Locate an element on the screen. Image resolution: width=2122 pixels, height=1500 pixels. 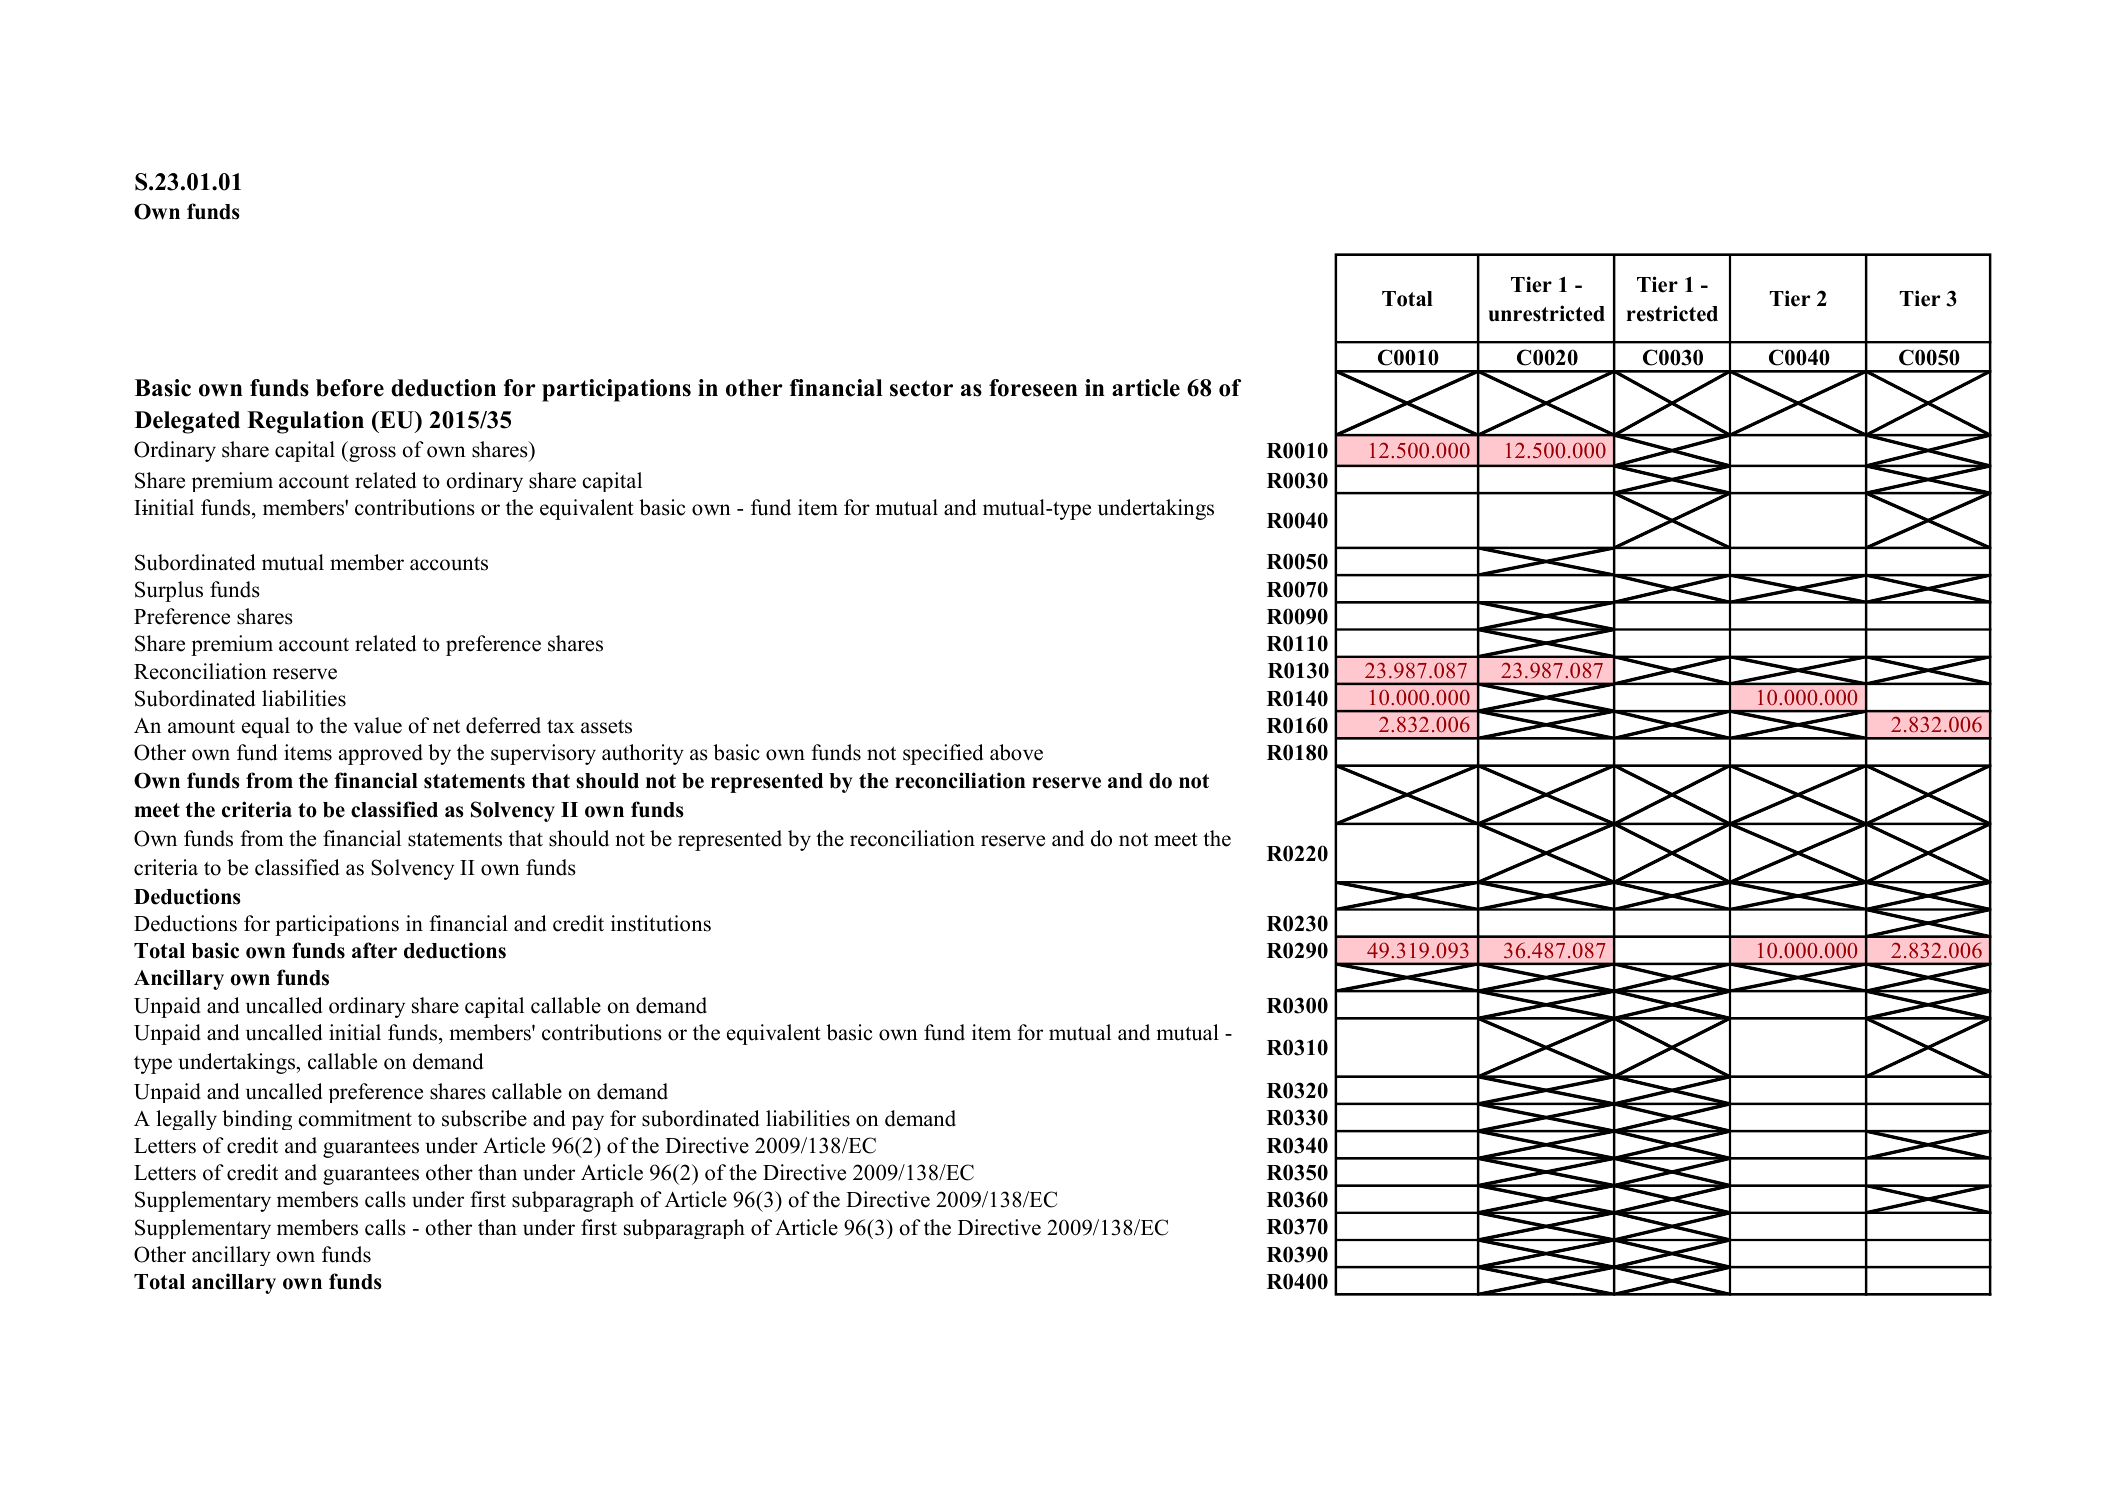
gross is located at coordinates (371, 454).
